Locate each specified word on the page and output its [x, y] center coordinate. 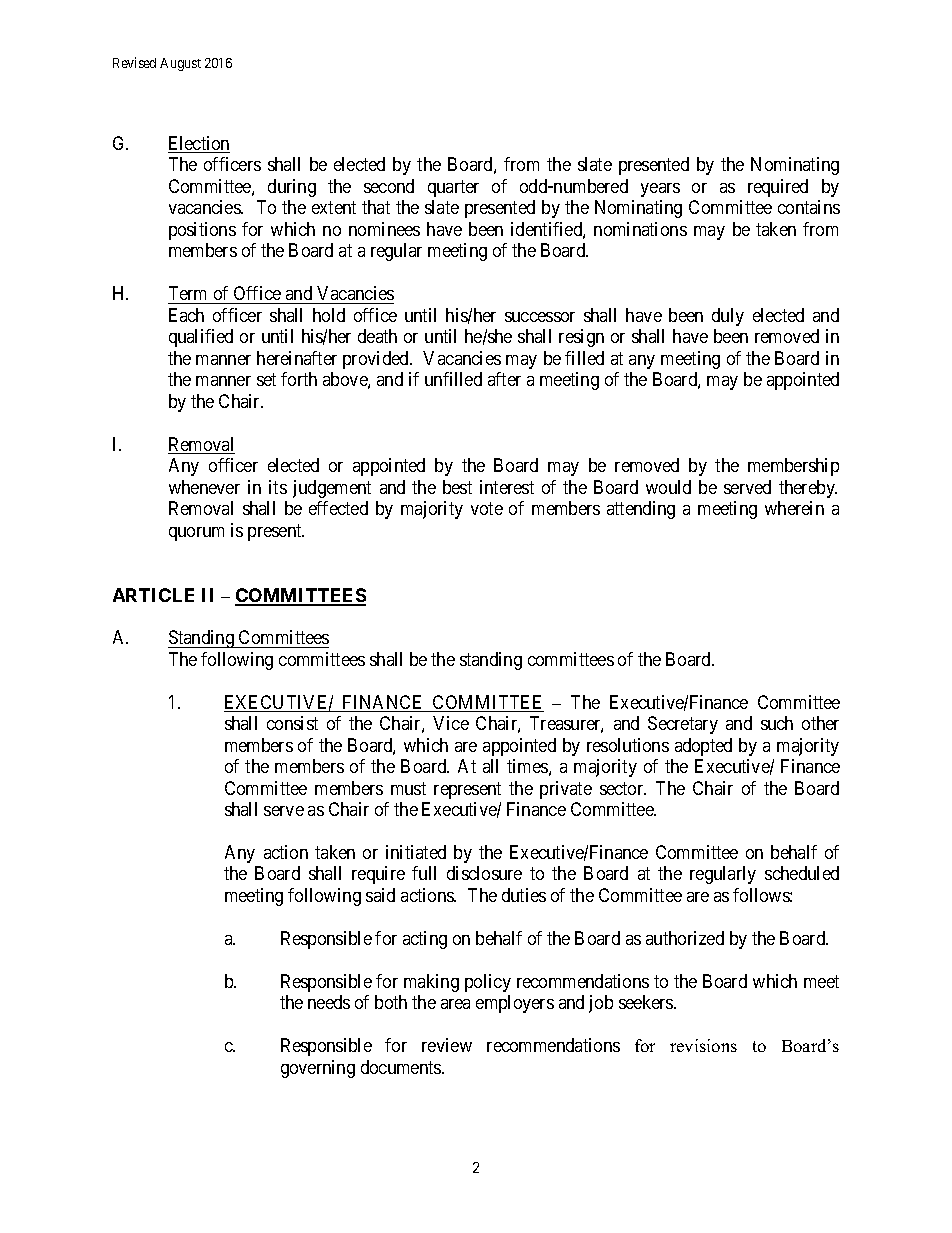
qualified [201, 338]
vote [487, 508]
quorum [196, 534]
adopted [703, 747]
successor [540, 317]
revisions [703, 1045]
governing [318, 1069]
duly [728, 317]
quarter [453, 188]
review [447, 1045]
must [408, 788]
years [660, 190]
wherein [794, 508]
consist [292, 723]
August [180, 64]
